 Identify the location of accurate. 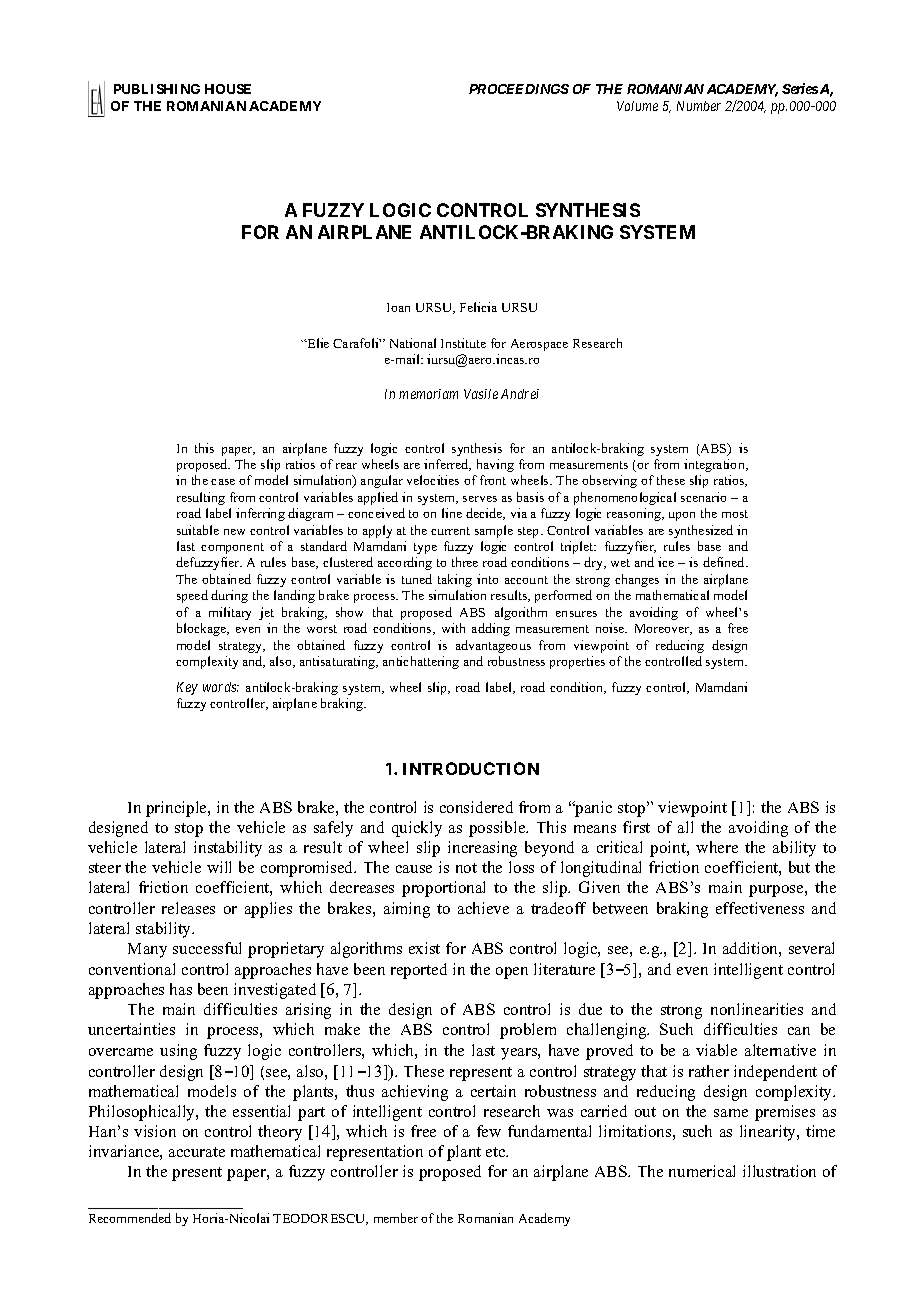
(197, 1152).
